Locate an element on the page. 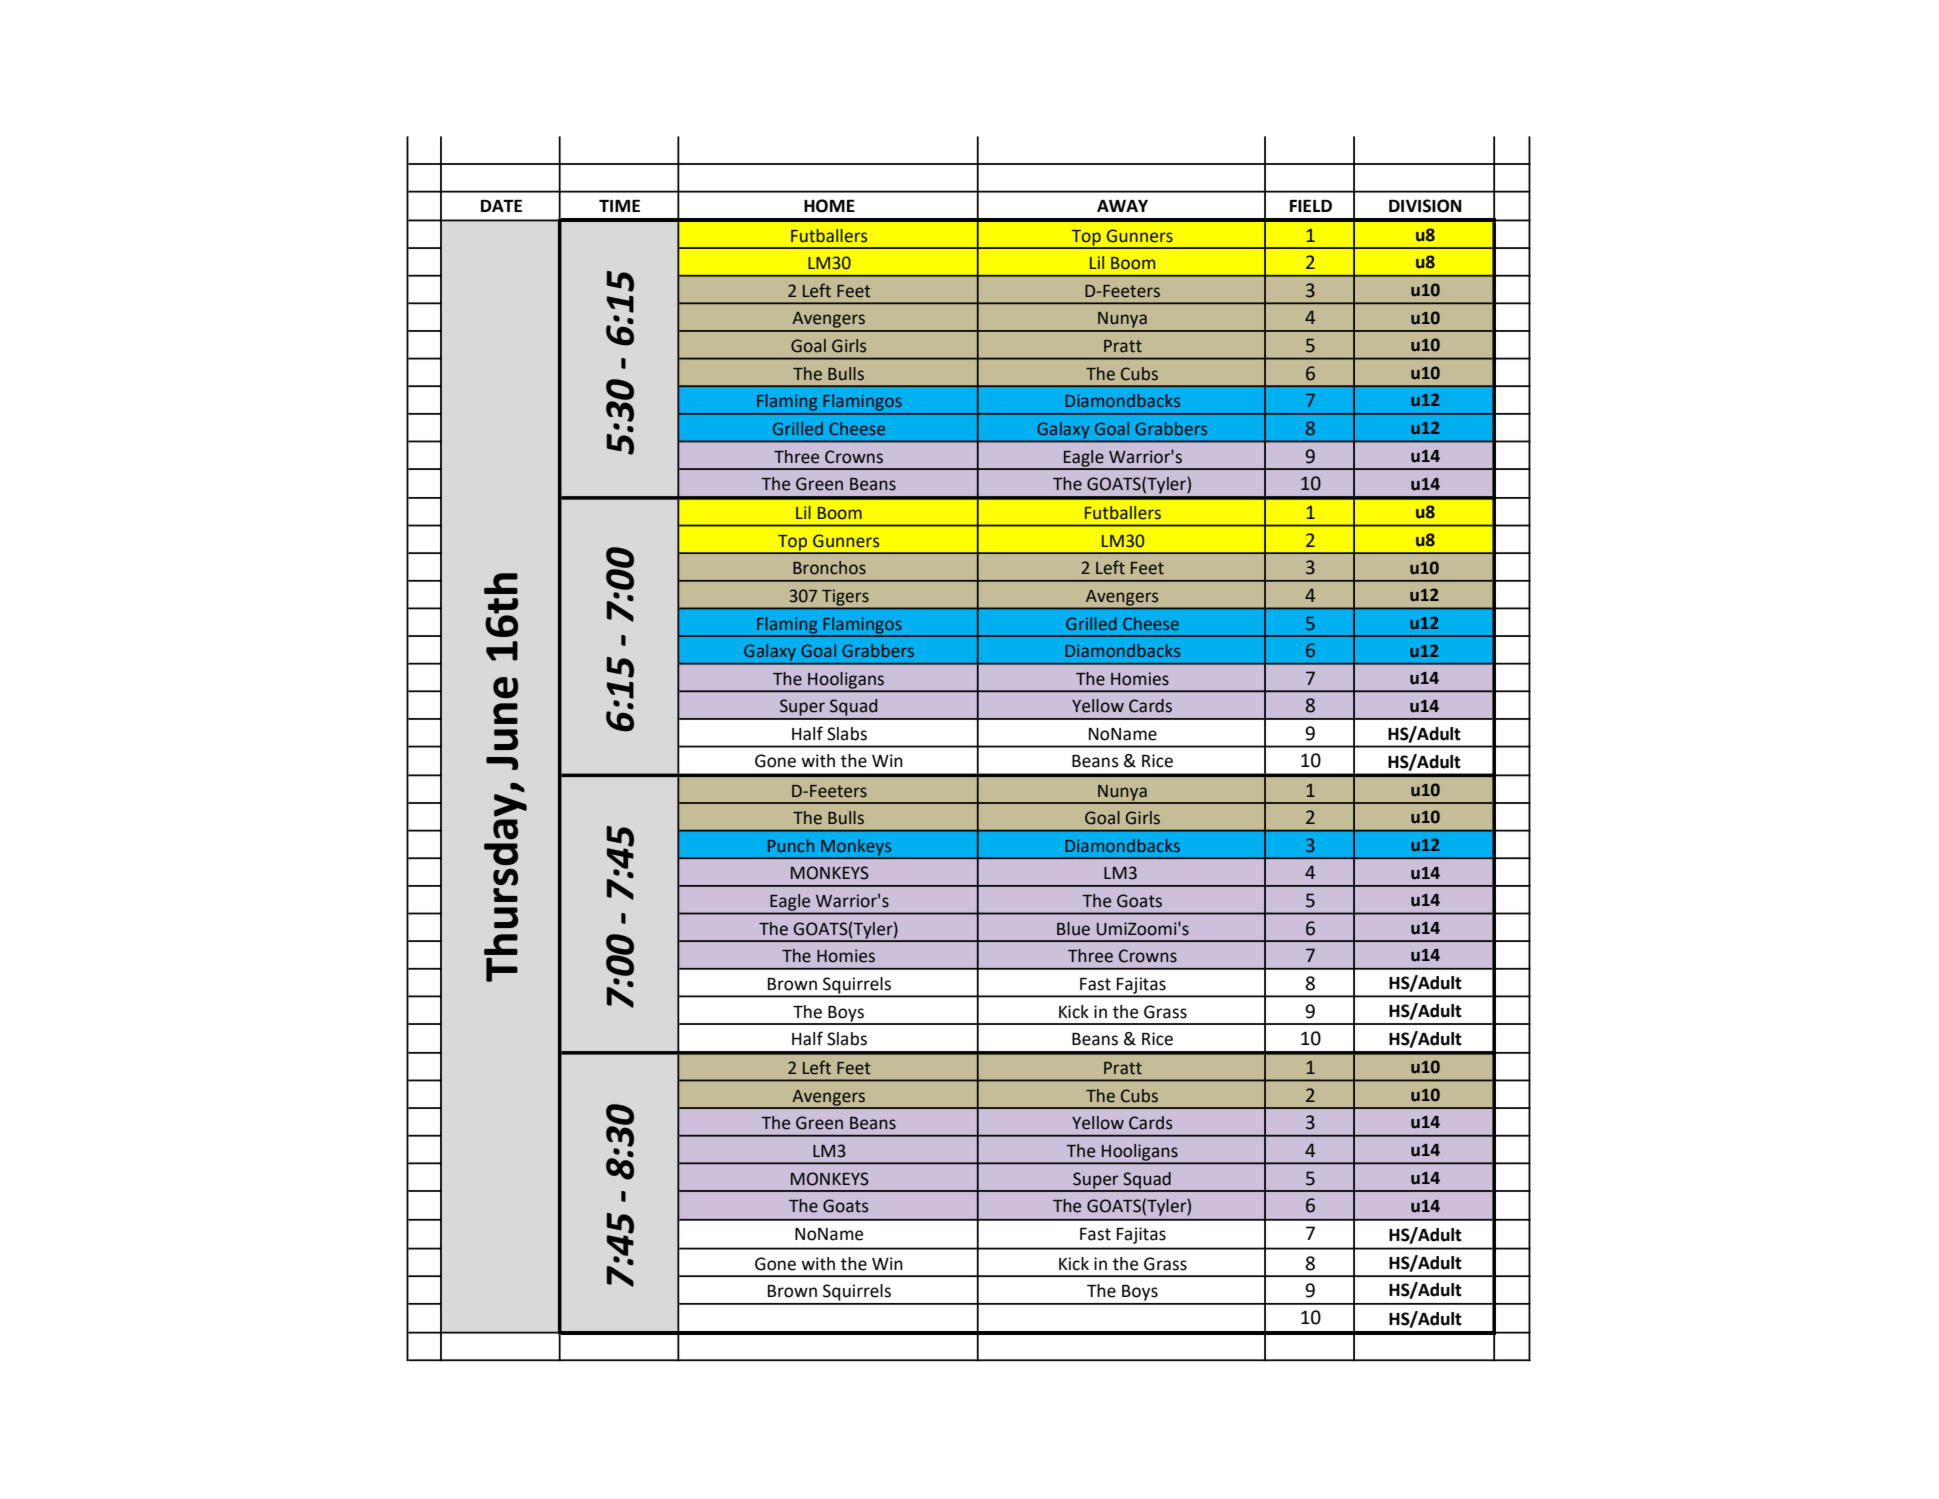 This page has height=1499, width=1939. FIELD is located at coordinates (1311, 206).
